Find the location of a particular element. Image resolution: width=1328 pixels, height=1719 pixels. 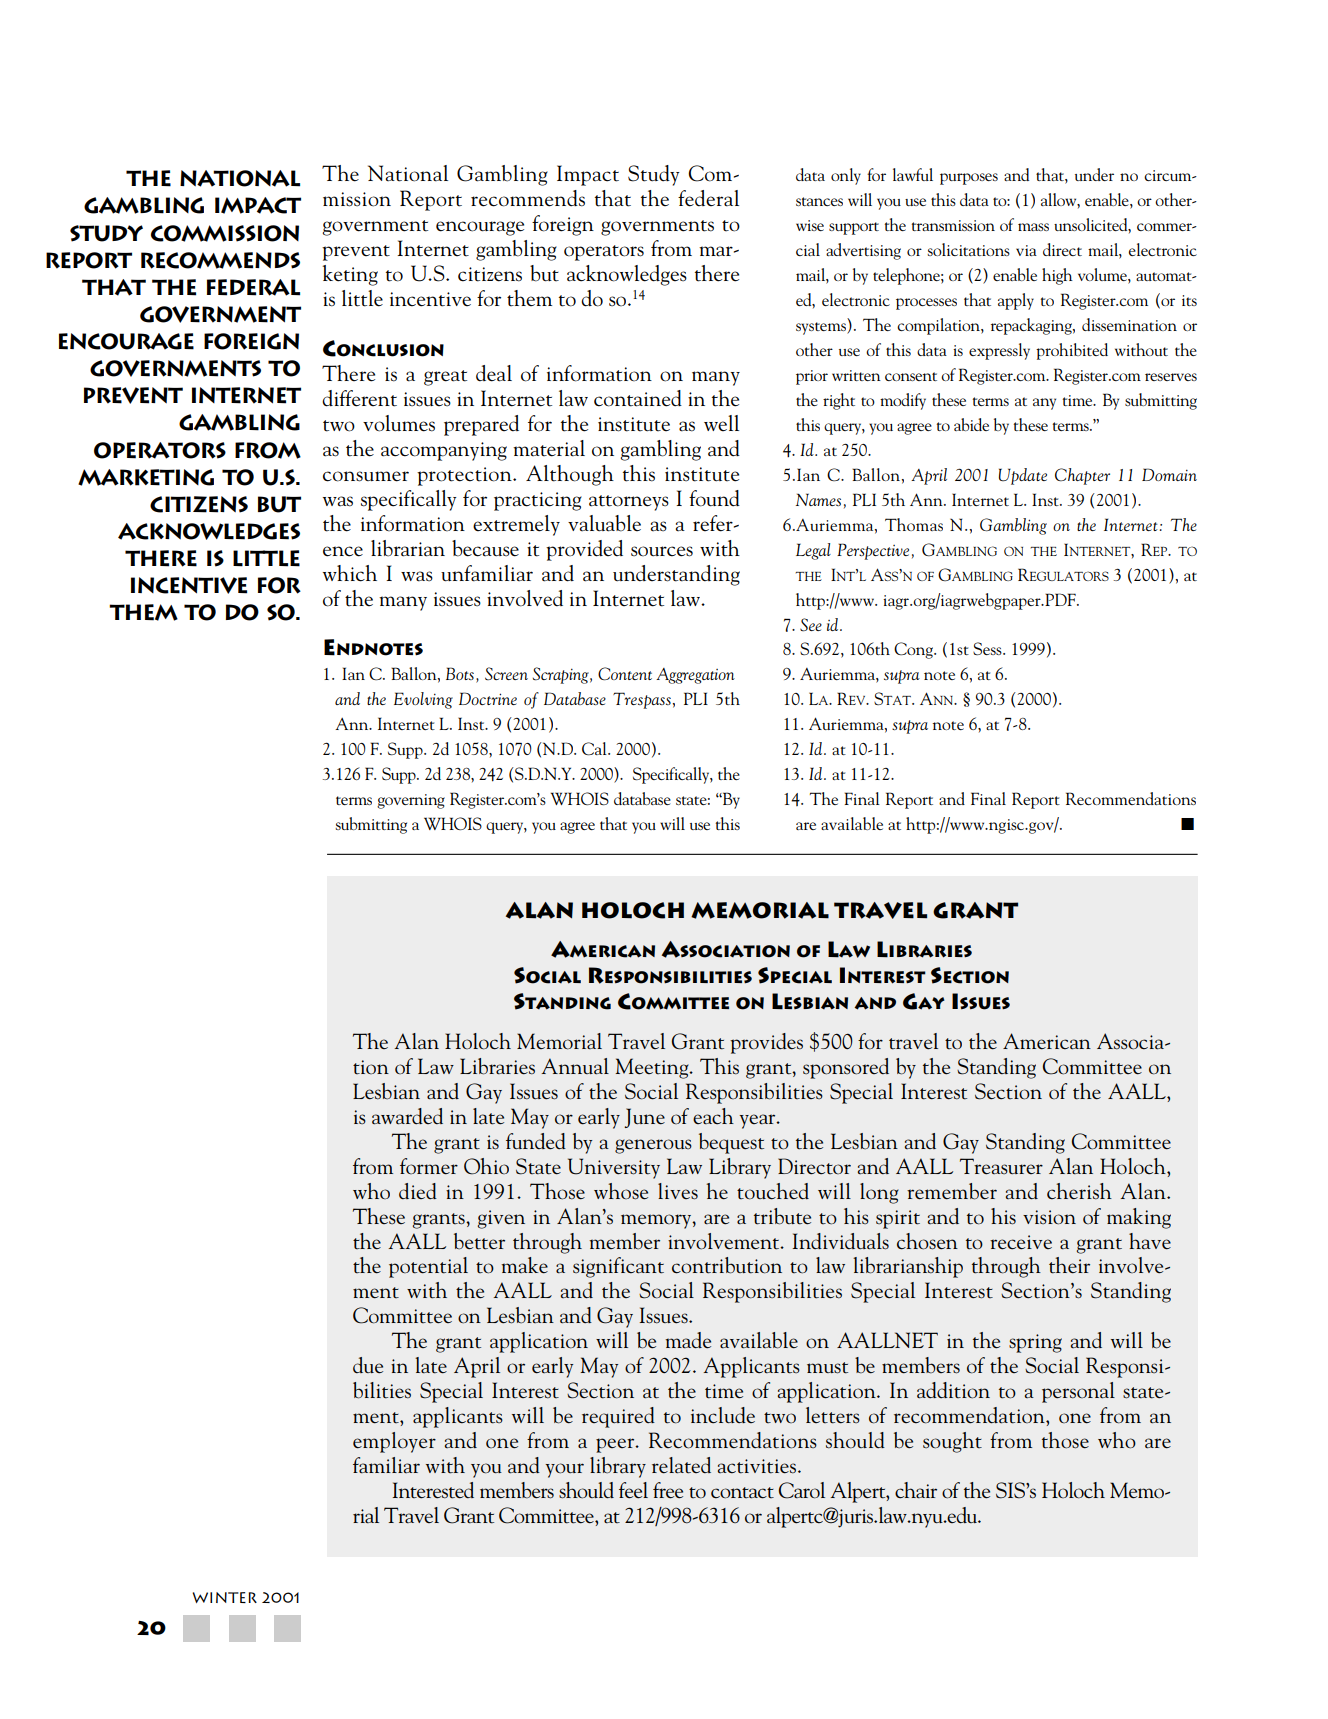

Evolving is located at coordinates (423, 700).
